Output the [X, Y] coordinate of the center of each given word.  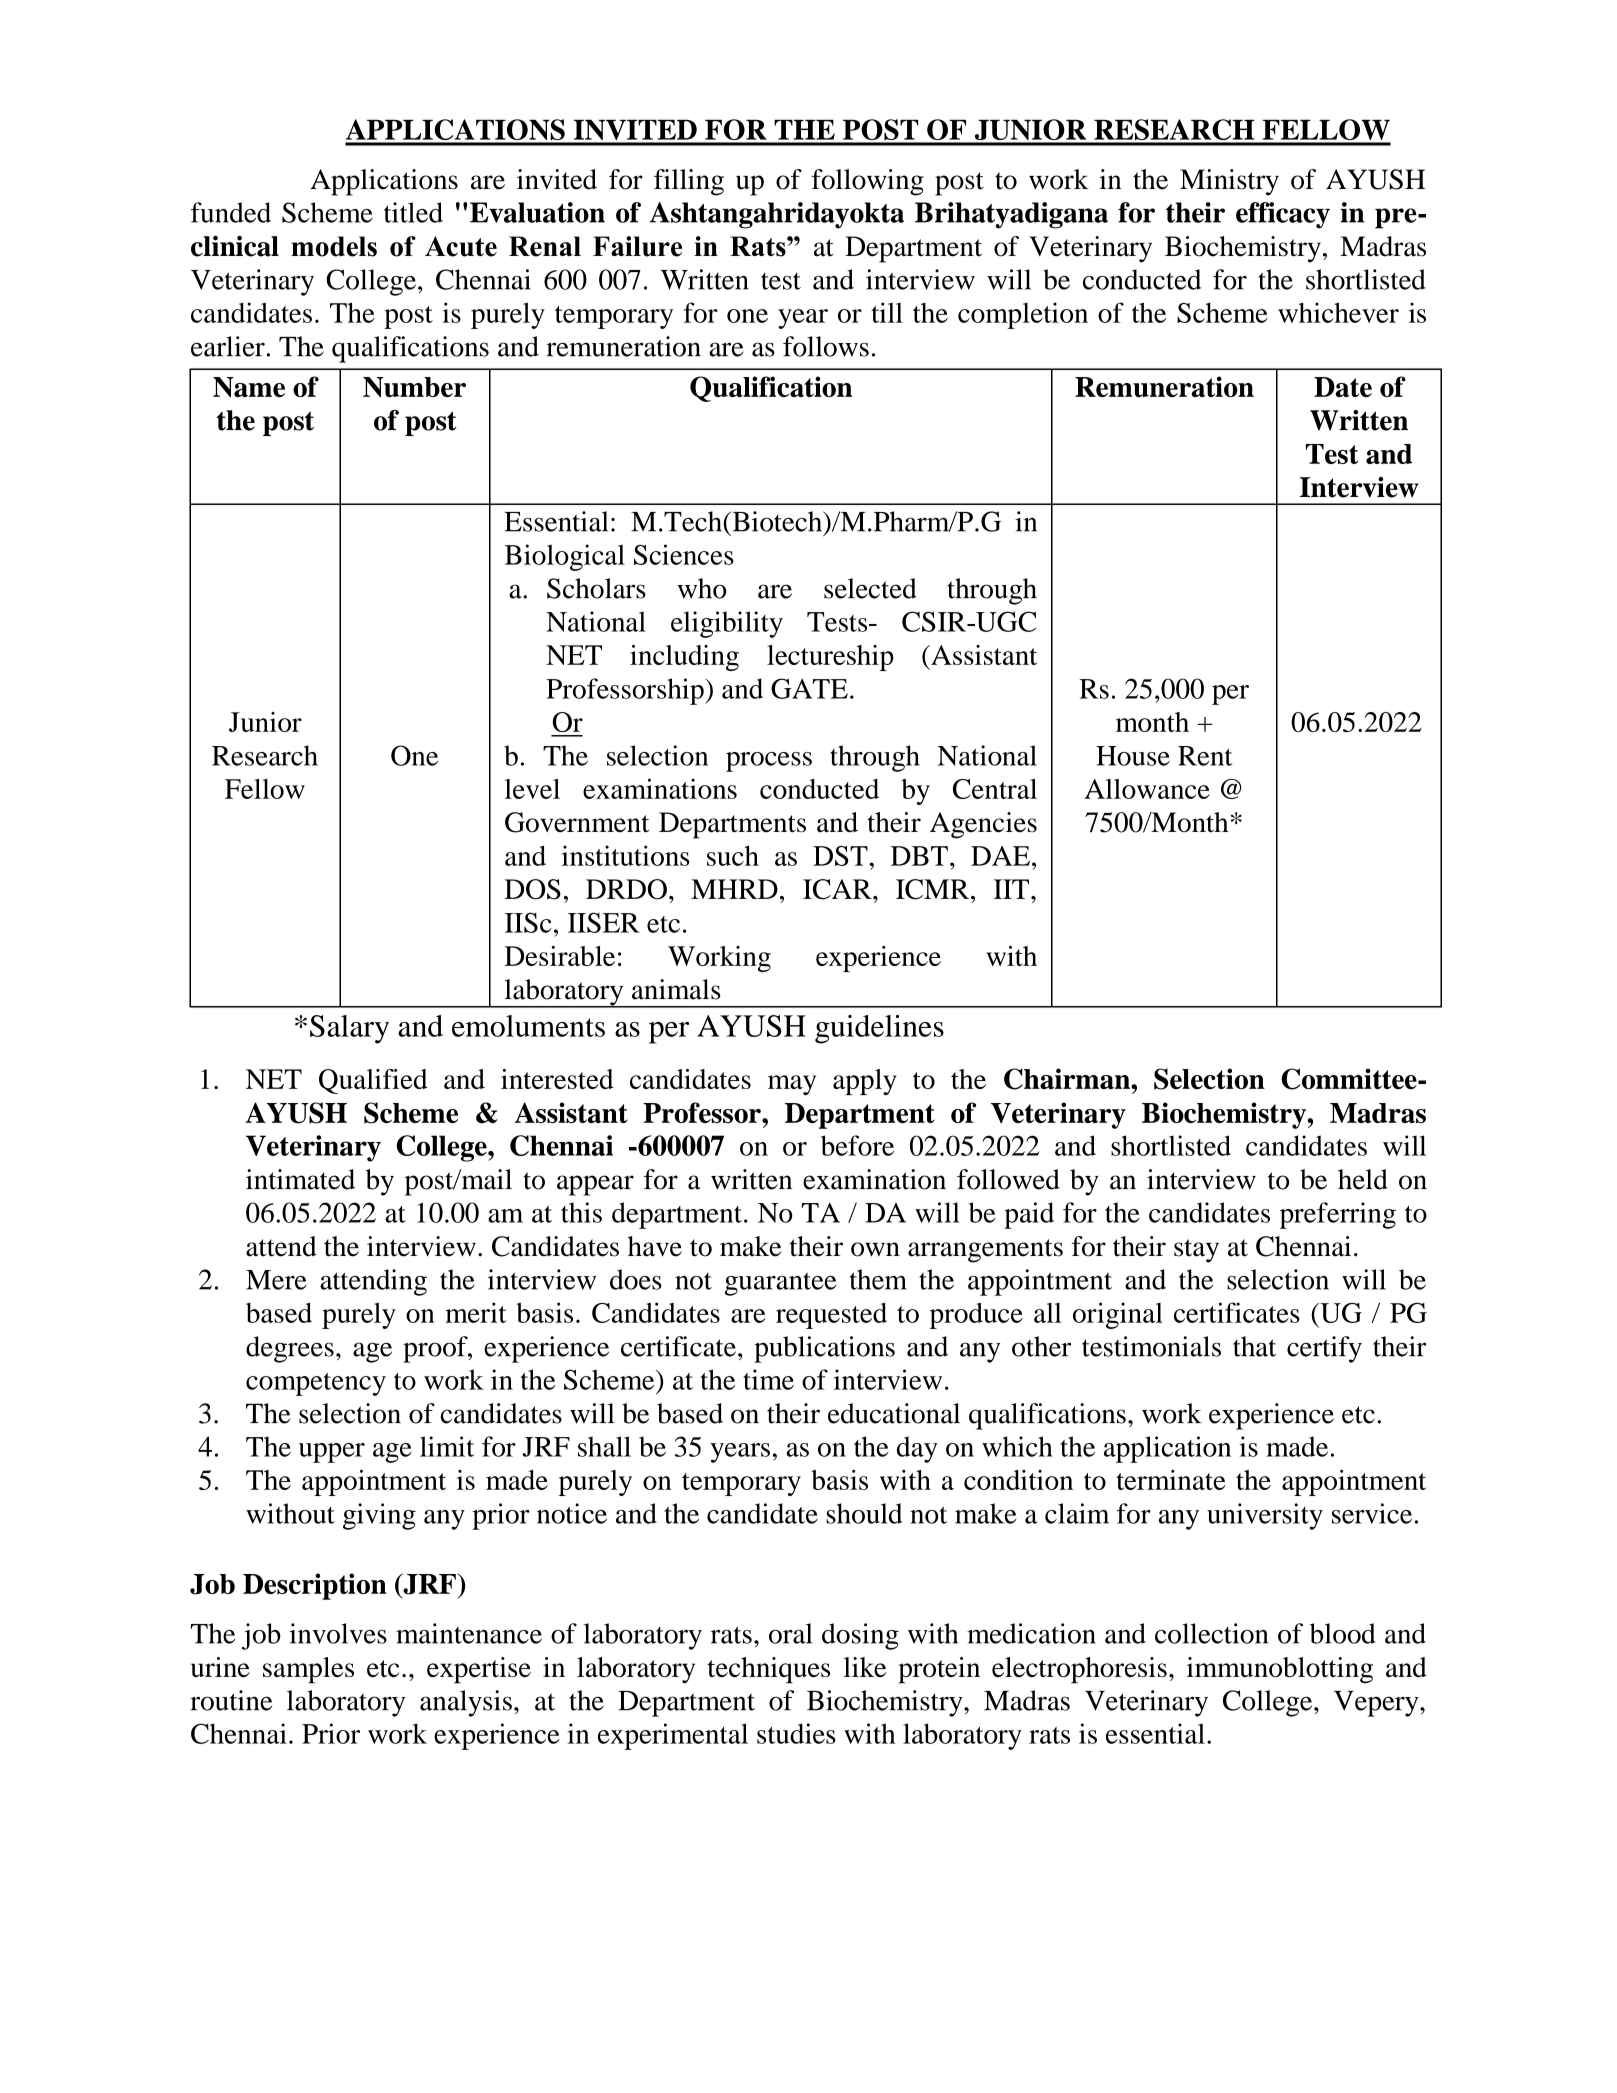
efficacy [1283, 215]
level [532, 789]
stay [1196, 1251]
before [857, 1145]
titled [413, 212]
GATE [809, 688]
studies [796, 1733]
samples [308, 1670]
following [867, 182]
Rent [1205, 756]
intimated [300, 1179]
